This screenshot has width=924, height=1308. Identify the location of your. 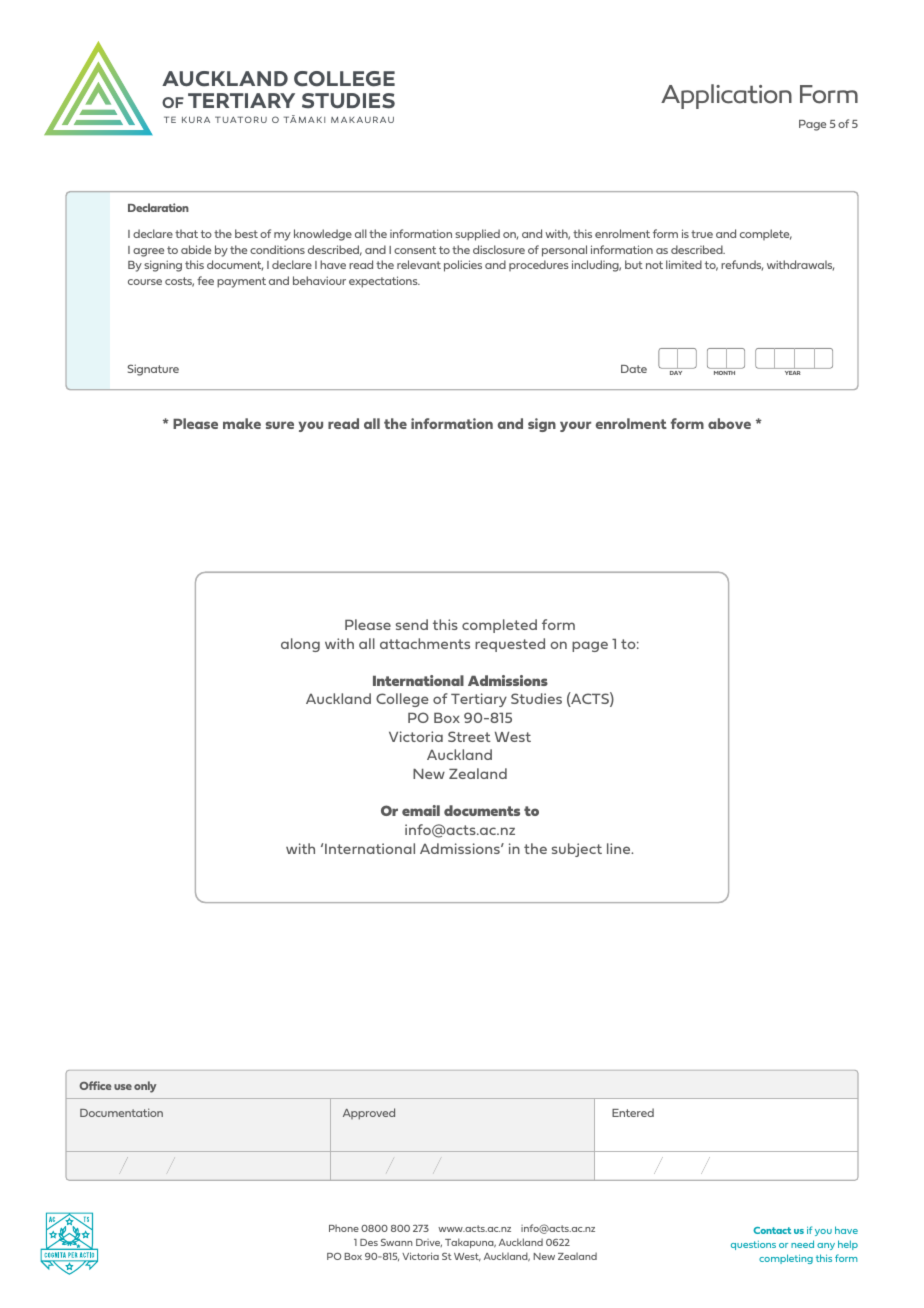
(575, 426).
